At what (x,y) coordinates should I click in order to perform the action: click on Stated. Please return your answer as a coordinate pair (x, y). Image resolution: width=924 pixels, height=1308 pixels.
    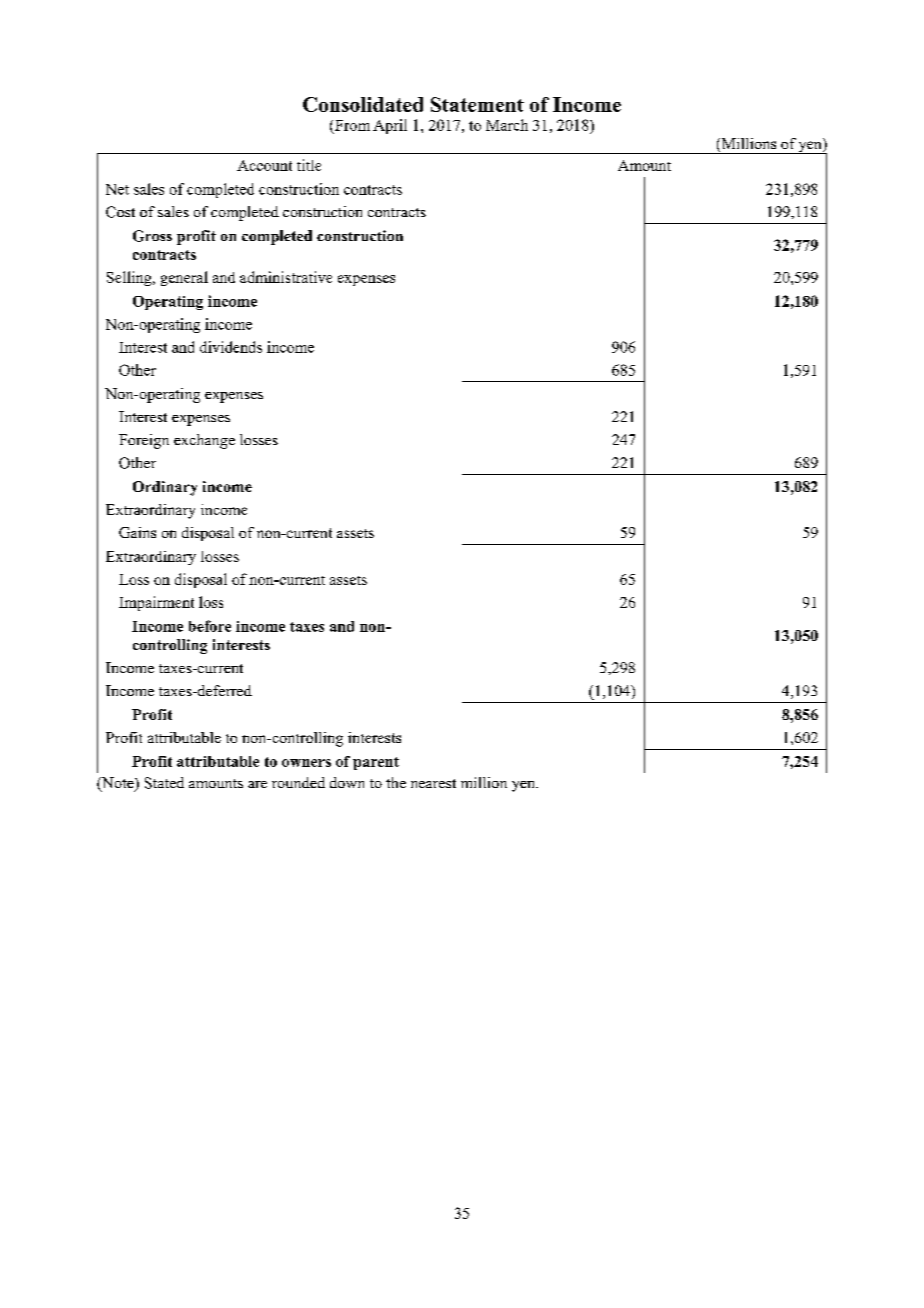
    Looking at the image, I should click on (164, 783).
